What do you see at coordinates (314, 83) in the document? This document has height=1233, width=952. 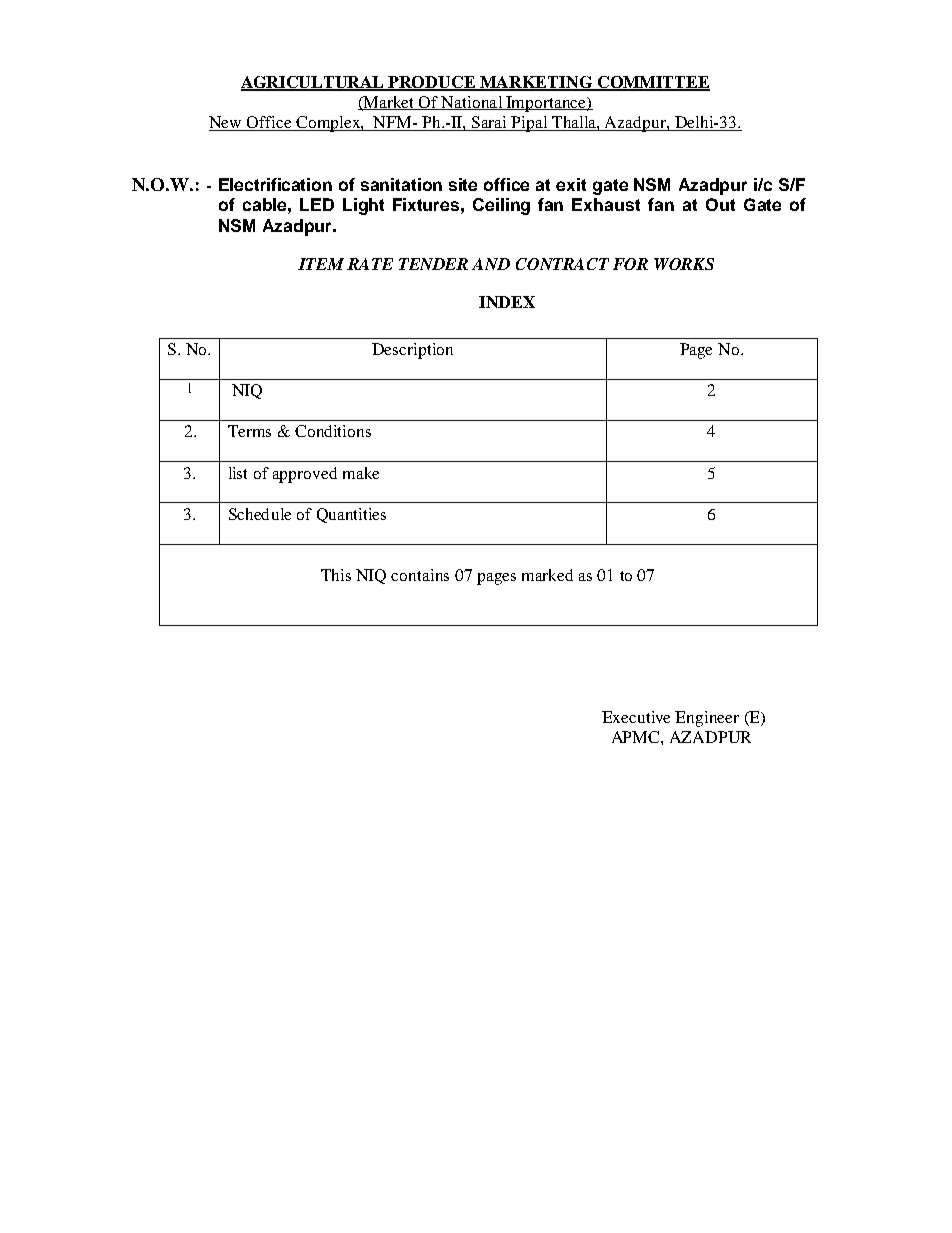 I see `AGRICULTURAL` at bounding box center [314, 83].
